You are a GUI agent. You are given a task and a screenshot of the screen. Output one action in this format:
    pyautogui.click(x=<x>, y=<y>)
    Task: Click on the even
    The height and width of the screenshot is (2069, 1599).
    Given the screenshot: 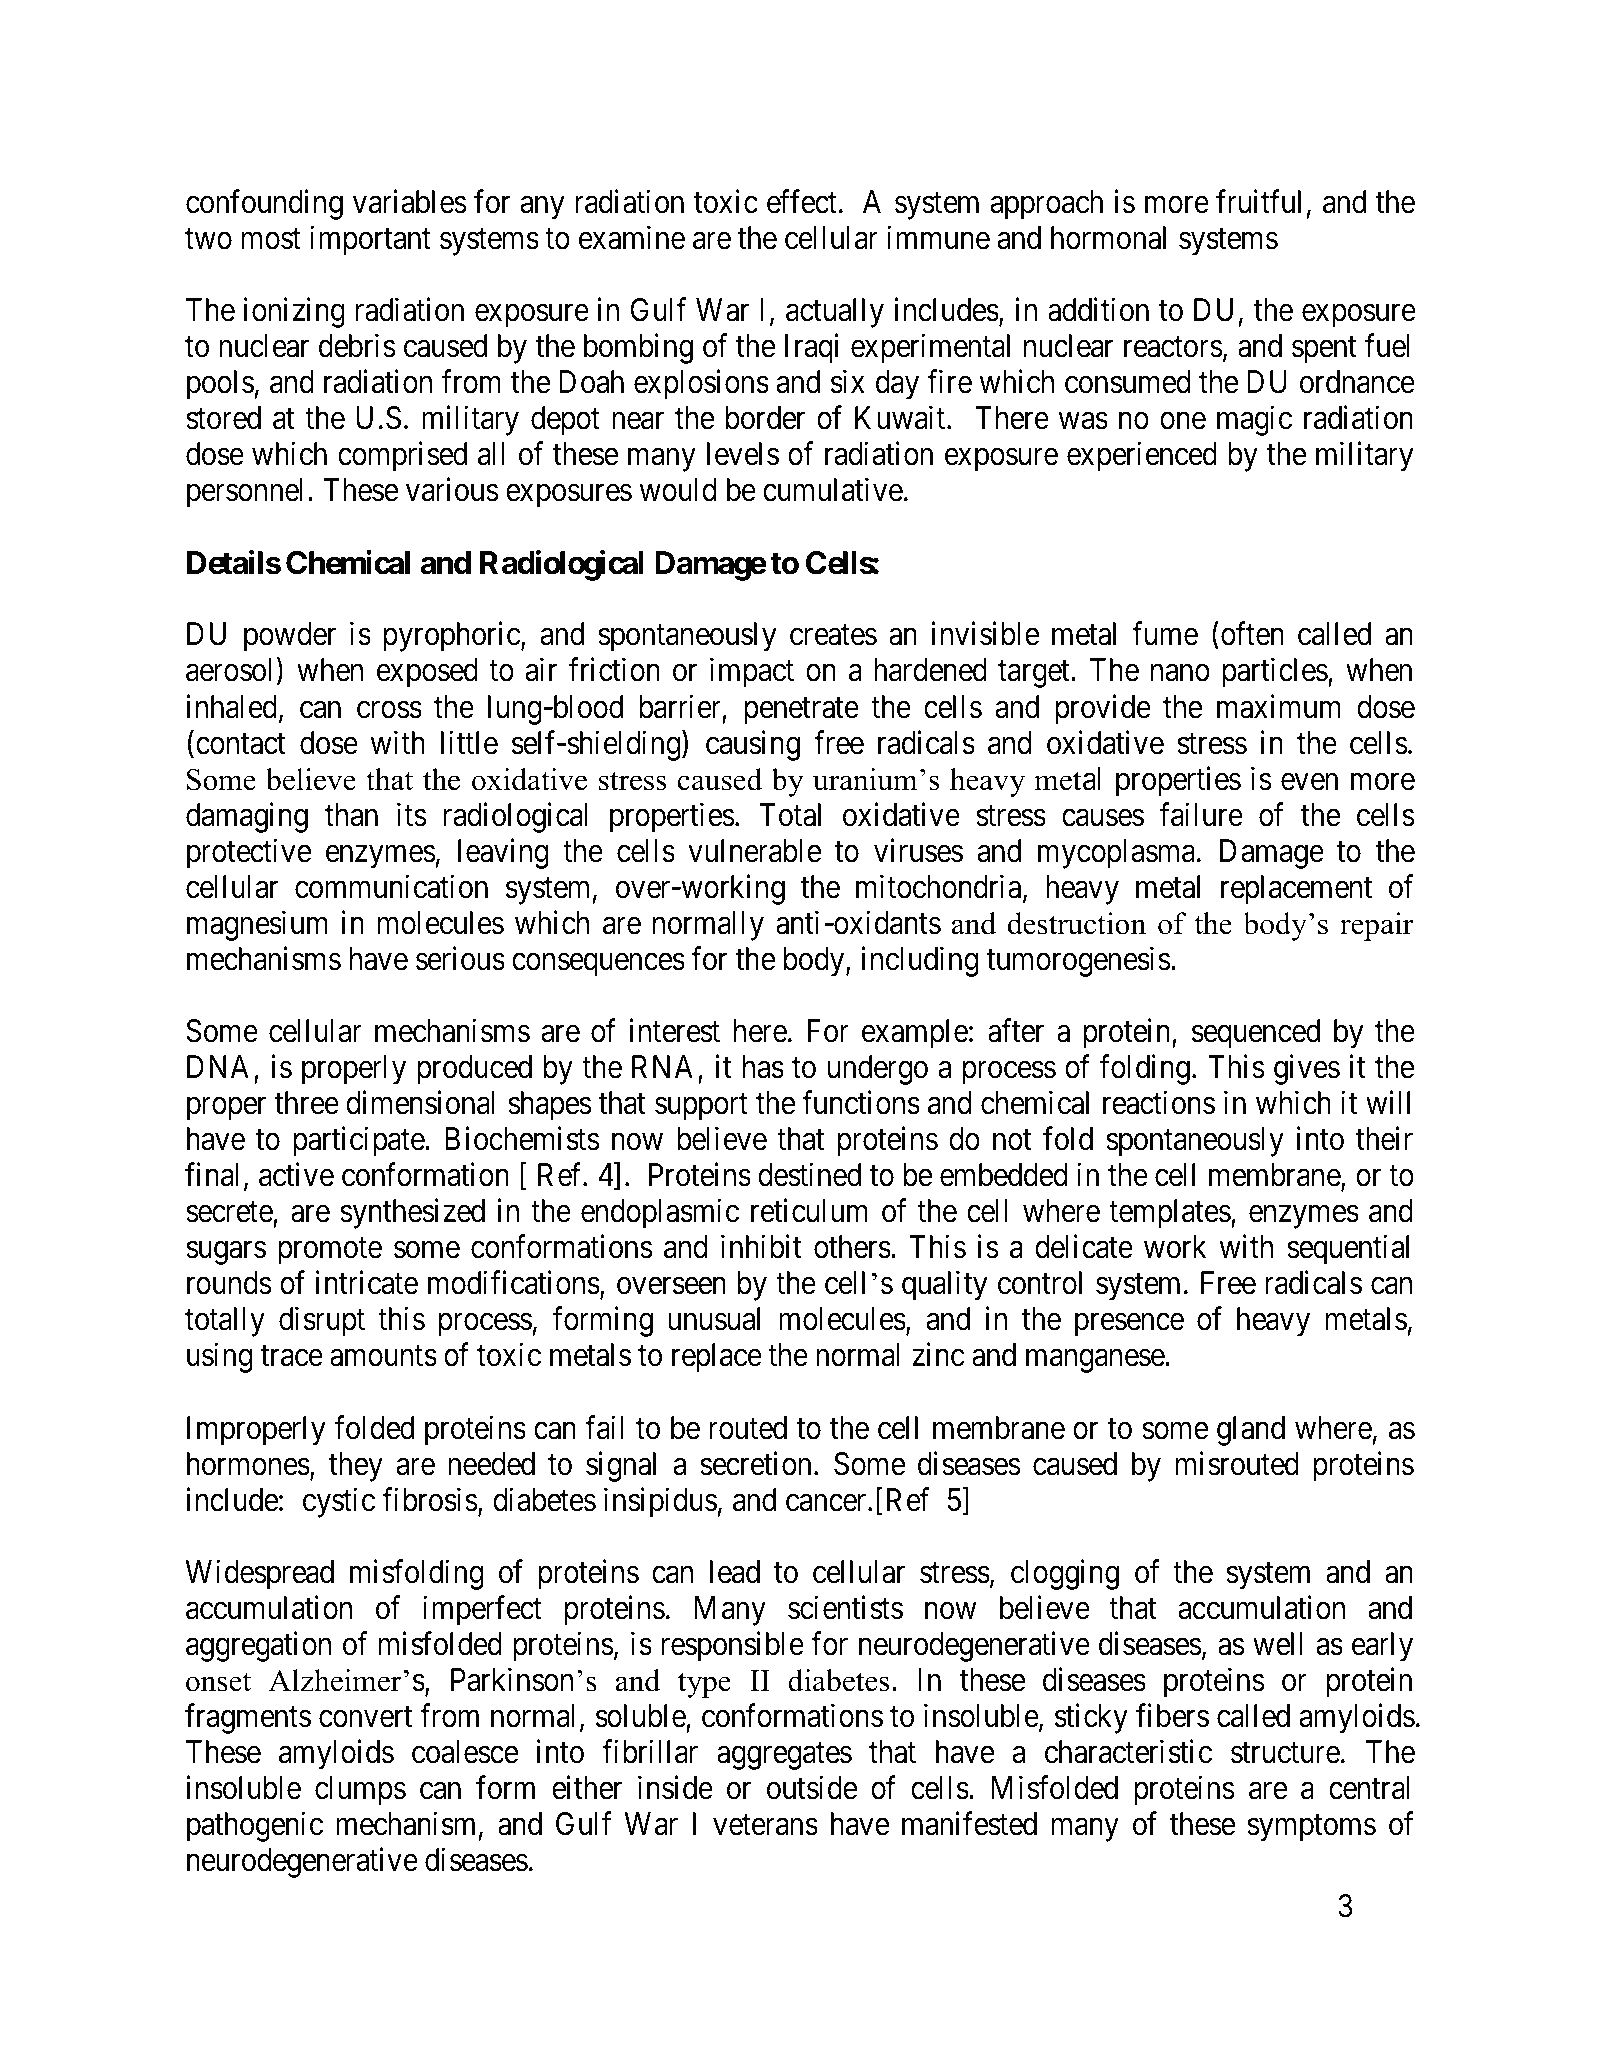 What is the action you would take?
    pyautogui.click(x=1309, y=782)
